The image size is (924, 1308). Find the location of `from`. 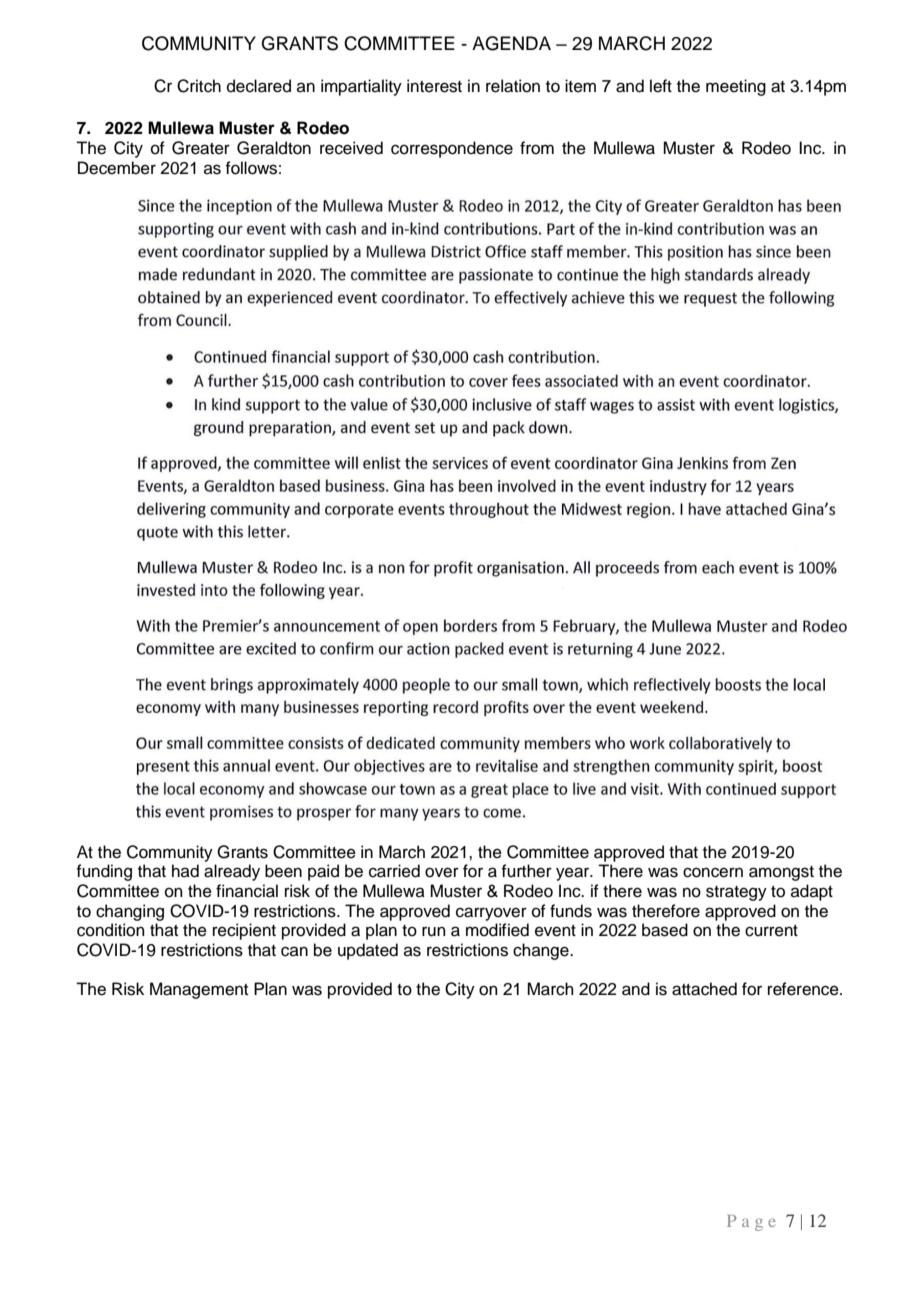

from is located at coordinates (537, 148).
